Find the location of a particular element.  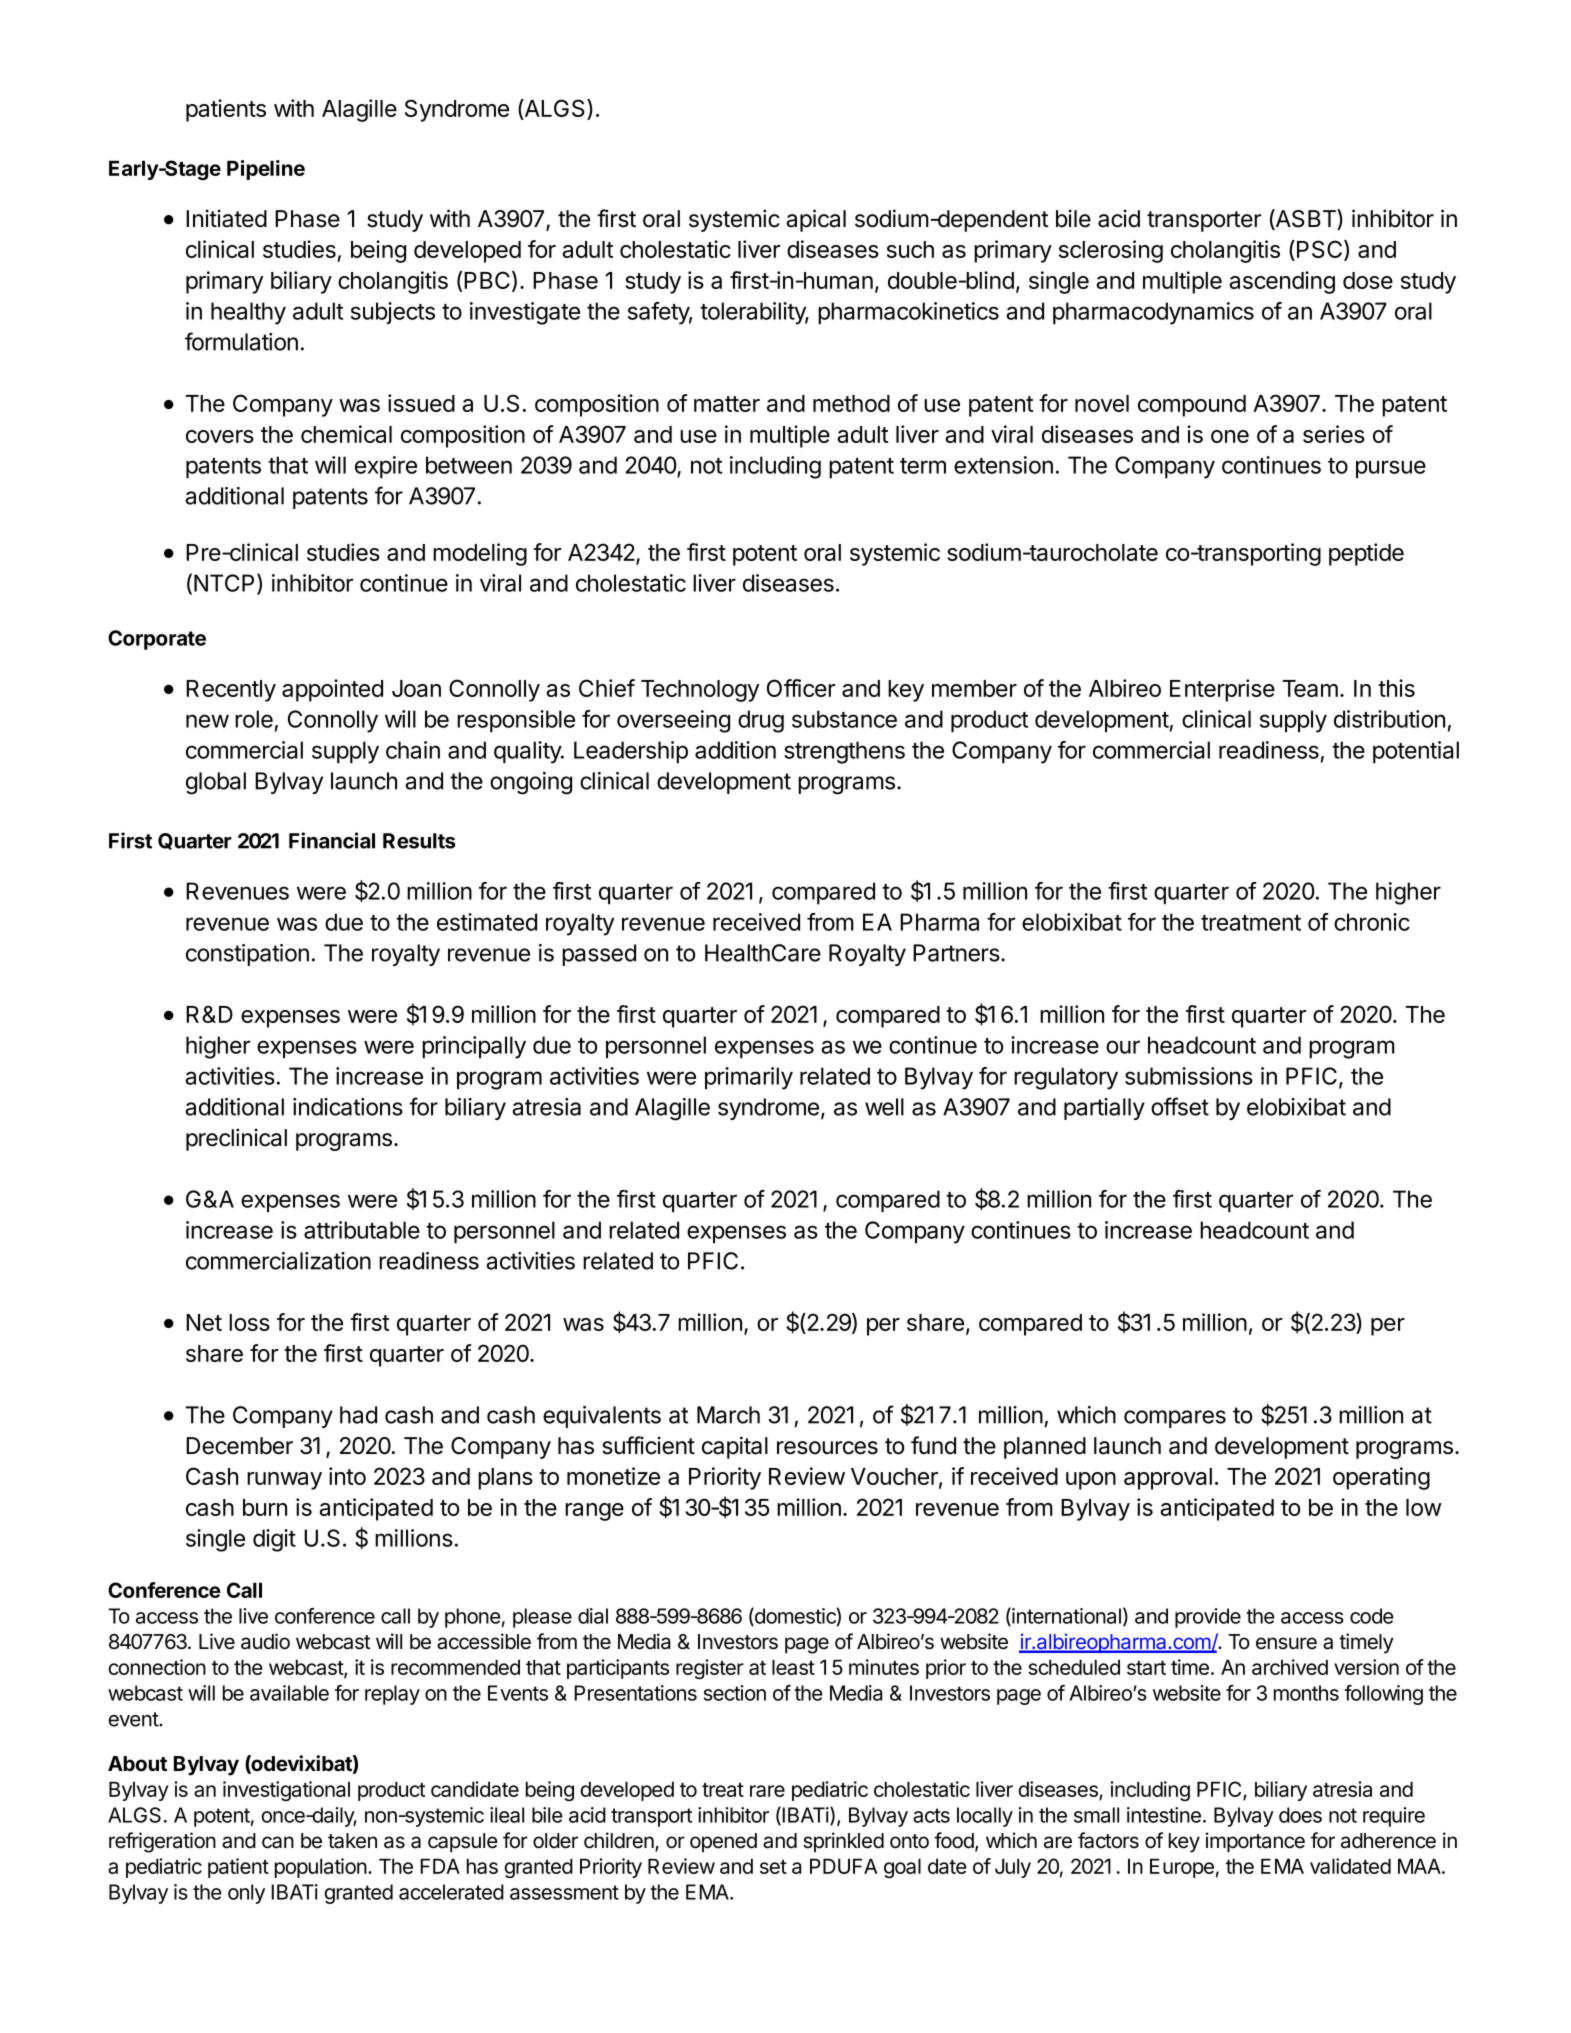

opened is located at coordinates (723, 1842).
